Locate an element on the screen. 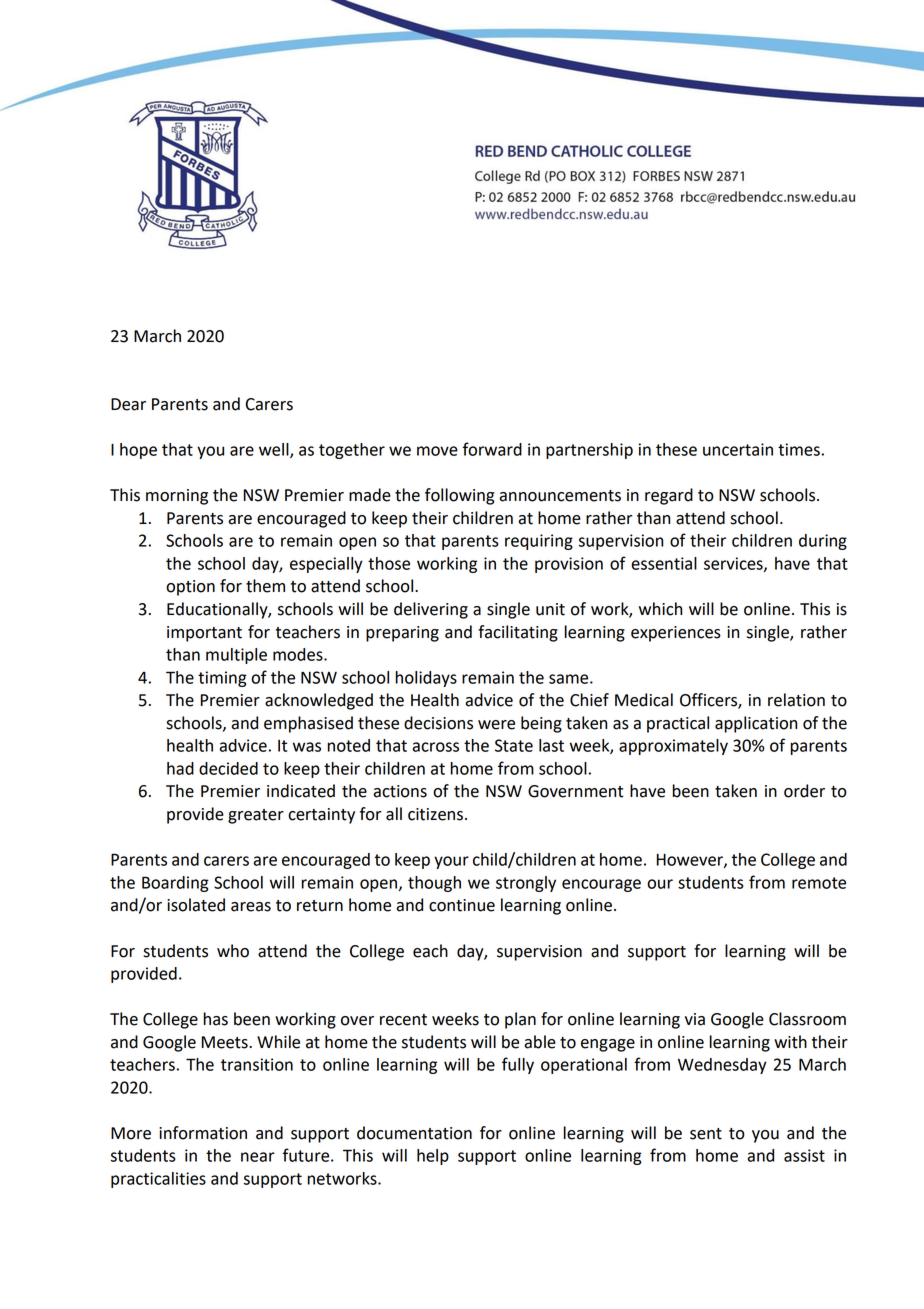 The width and height of the screenshot is (924, 1309). help is located at coordinates (433, 1157).
